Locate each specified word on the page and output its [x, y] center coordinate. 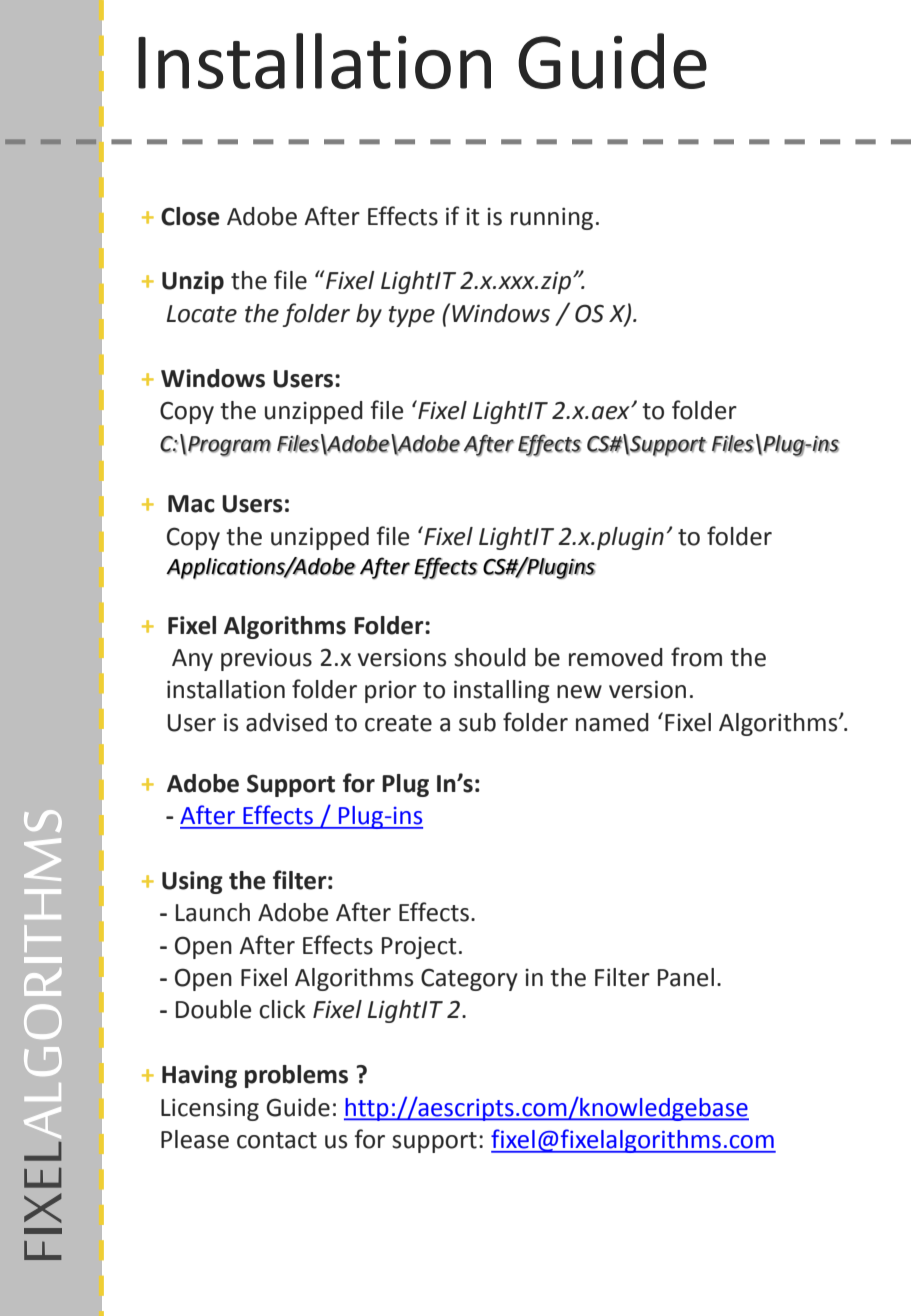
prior [391, 692]
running [552, 218]
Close [190, 216]
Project [419, 948]
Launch [213, 912]
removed [616, 657]
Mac [191, 504]
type [411, 316]
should [490, 657]
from [696, 657]
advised [286, 722]
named [612, 722]
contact [277, 1140]
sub [477, 722]
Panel [686, 977]
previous [266, 659]
